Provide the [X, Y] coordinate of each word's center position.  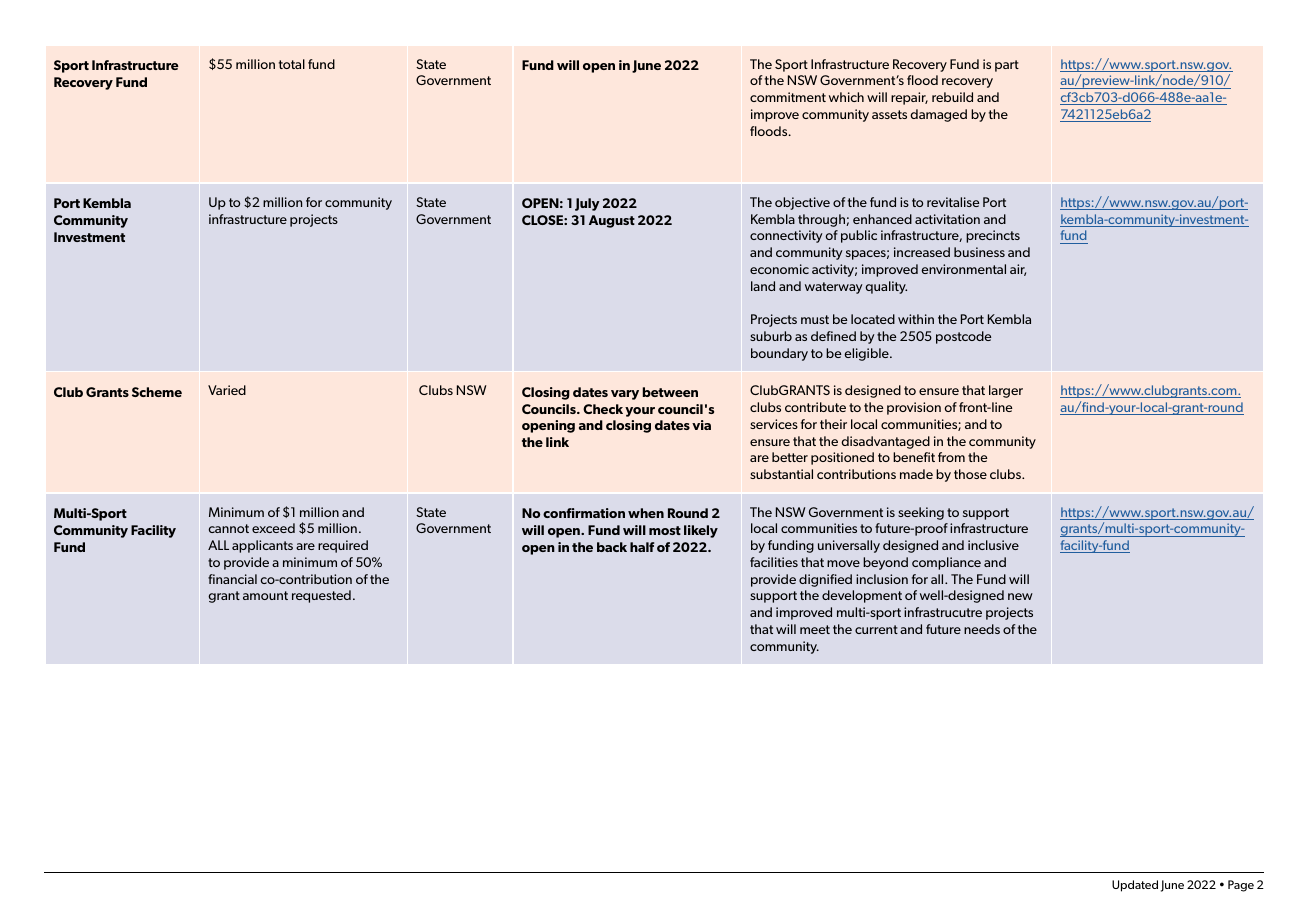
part [1007, 66]
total [292, 64]
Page [1241, 886]
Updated [1135, 886]
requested [321, 596]
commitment [788, 97]
